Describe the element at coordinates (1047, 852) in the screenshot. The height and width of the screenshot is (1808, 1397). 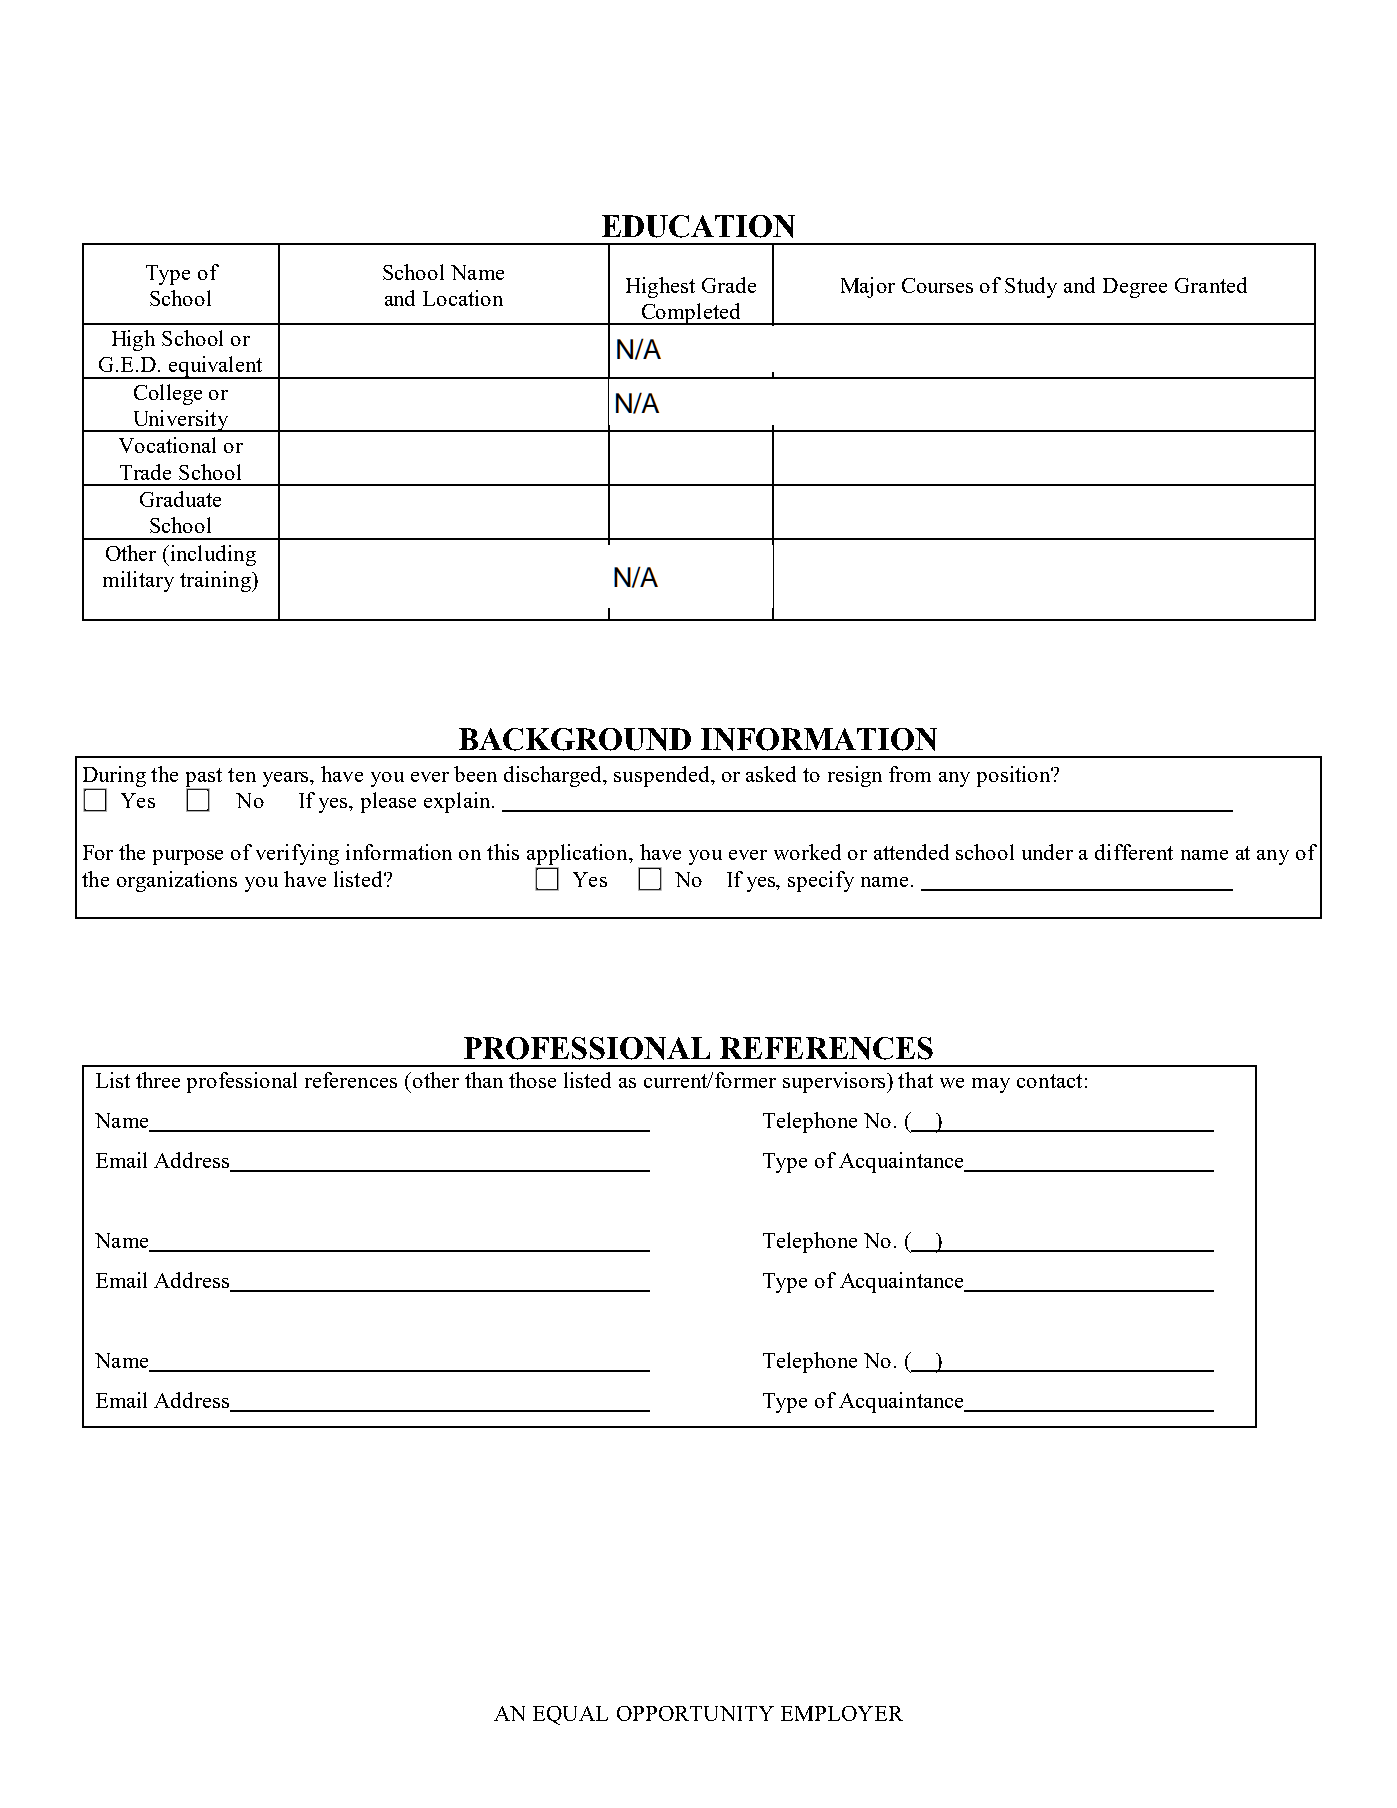
I see `under` at that location.
